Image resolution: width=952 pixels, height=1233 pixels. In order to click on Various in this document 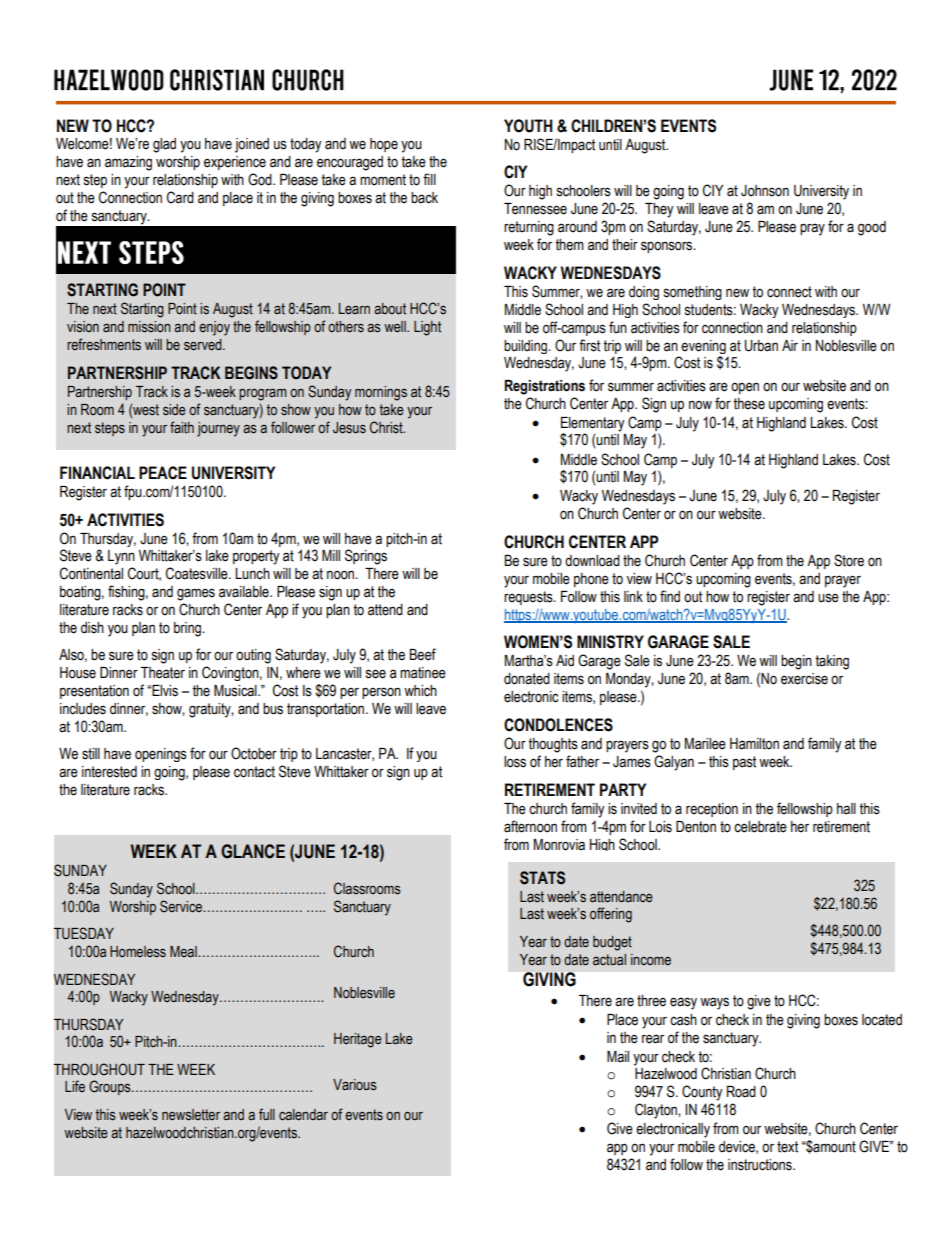, I will do `click(355, 1085)`.
